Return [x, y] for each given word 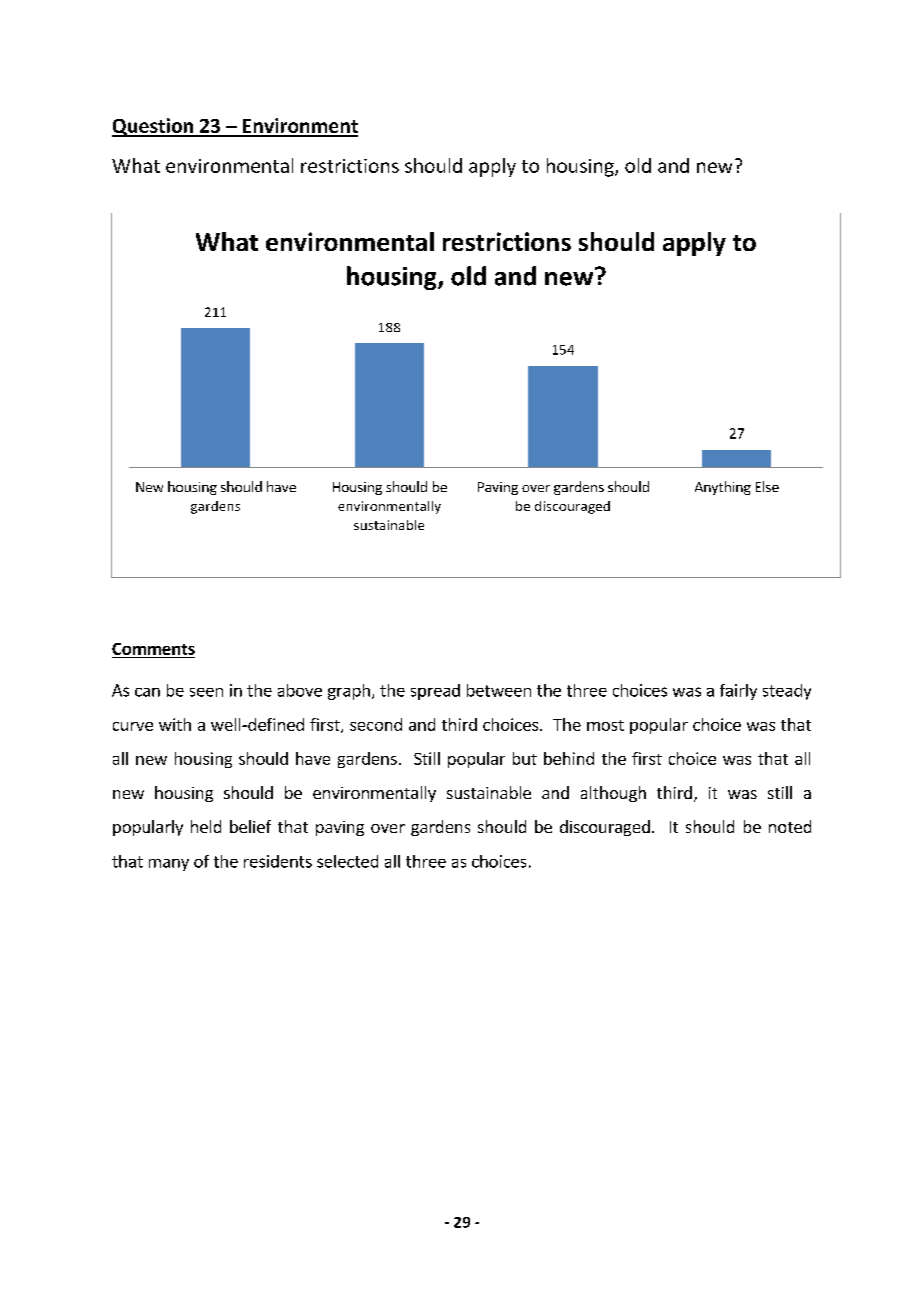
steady [787, 692]
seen [206, 692]
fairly [738, 692]
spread [435, 692]
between [499, 690]
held [206, 826]
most [605, 725]
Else [767, 486]
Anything [723, 488]
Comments [153, 649]
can [147, 692]
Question [153, 127]
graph [349, 692]
